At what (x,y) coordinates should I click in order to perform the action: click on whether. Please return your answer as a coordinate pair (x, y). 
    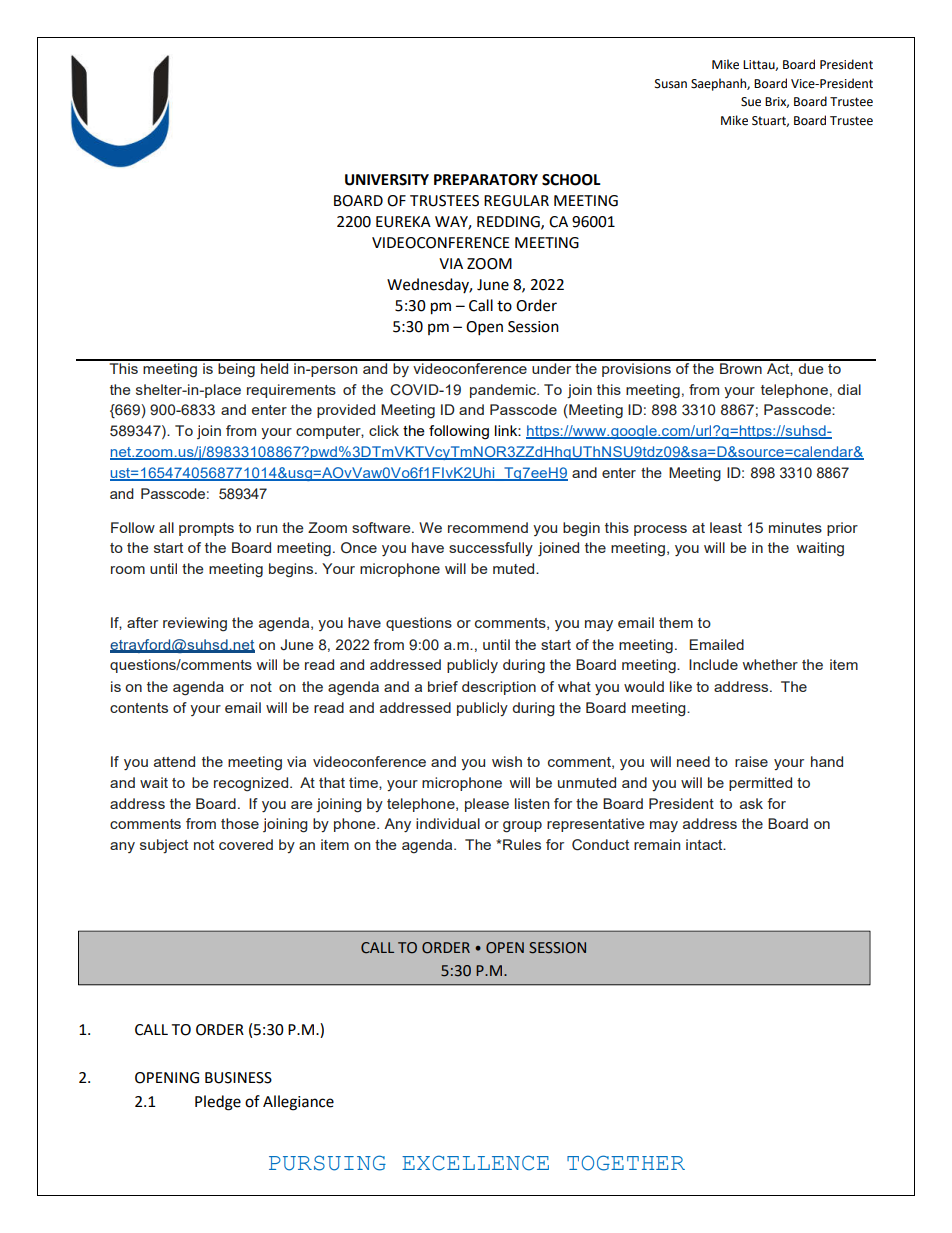
    Looking at the image, I should click on (770, 664).
